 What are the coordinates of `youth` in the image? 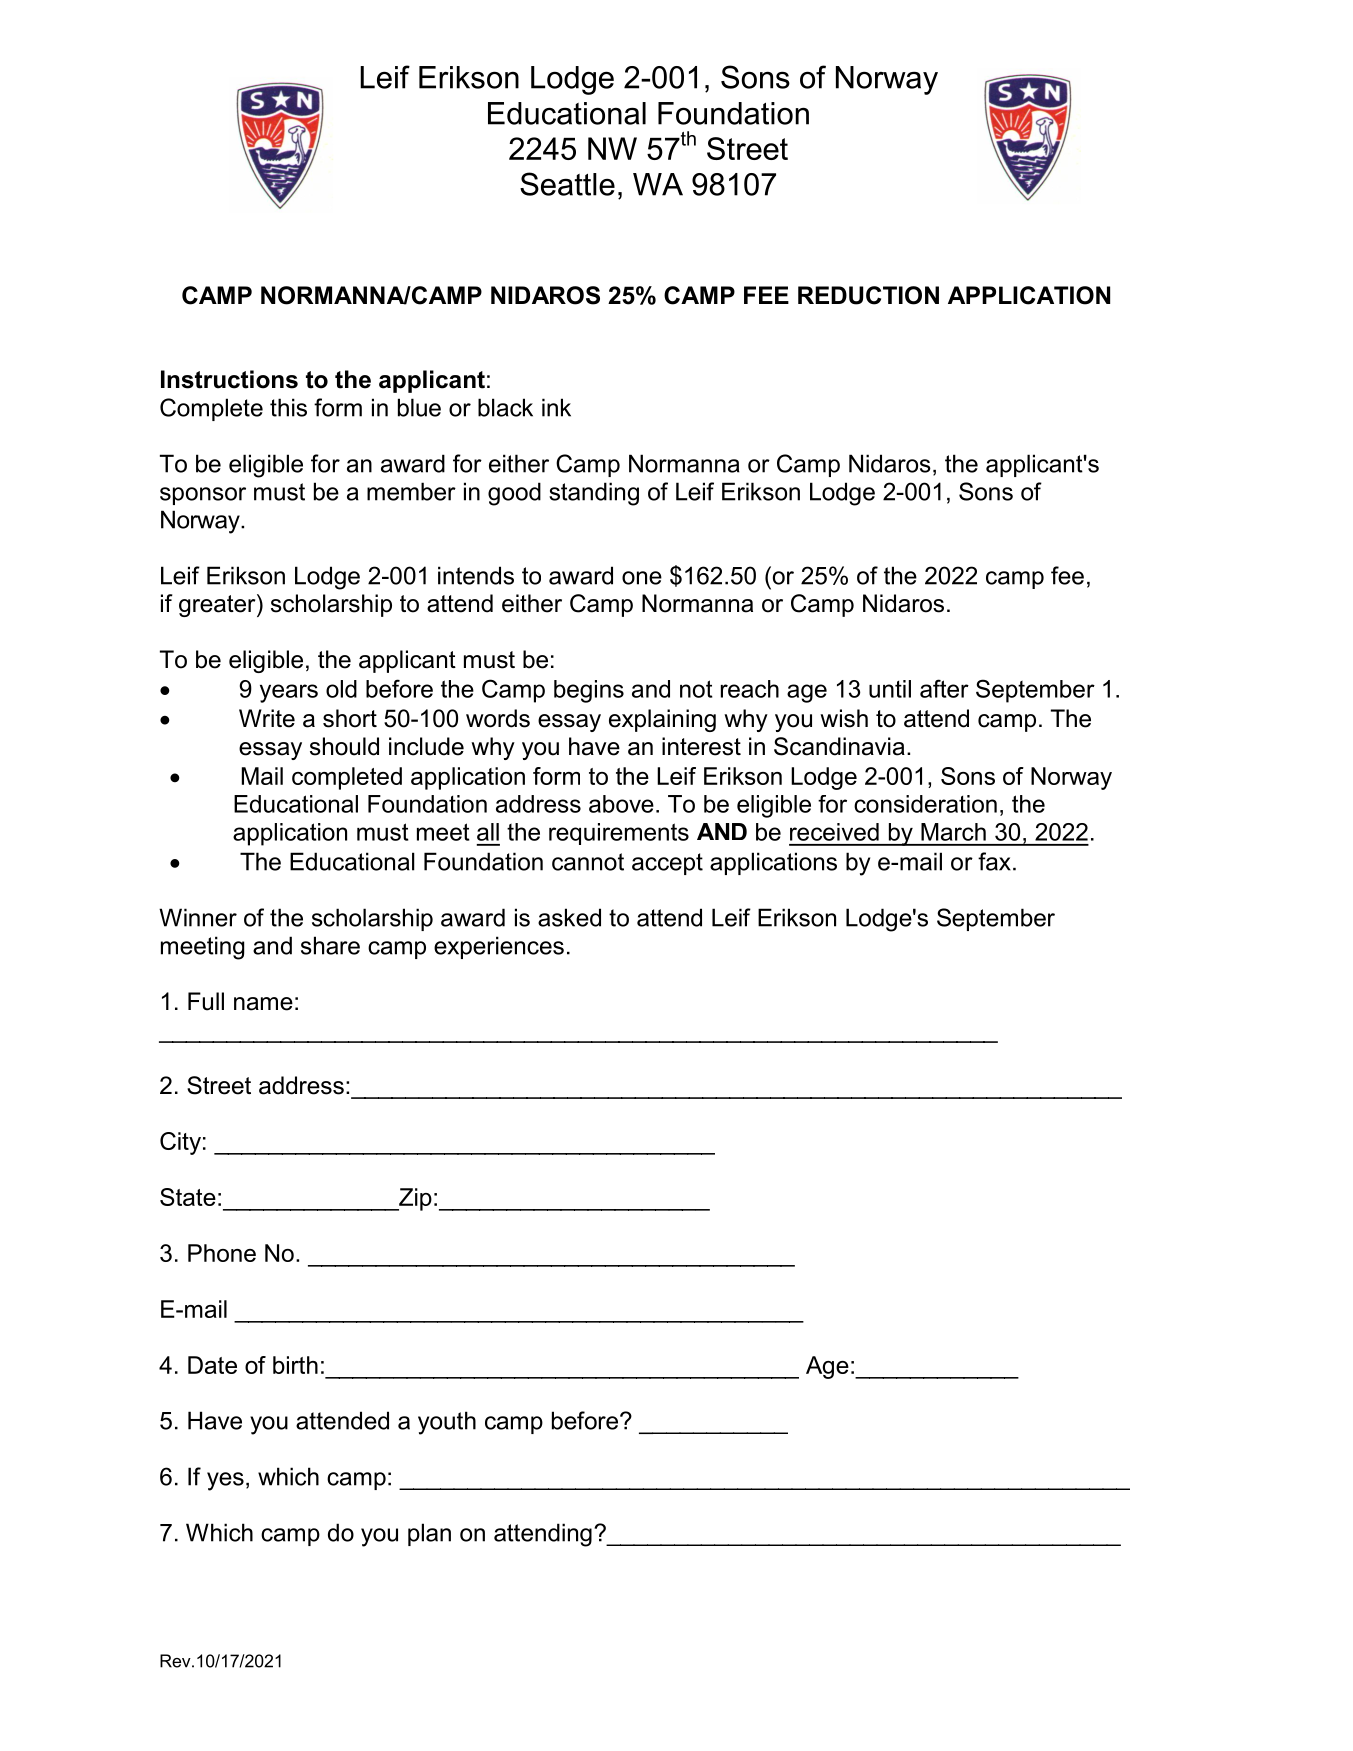 It's located at (447, 1423).
